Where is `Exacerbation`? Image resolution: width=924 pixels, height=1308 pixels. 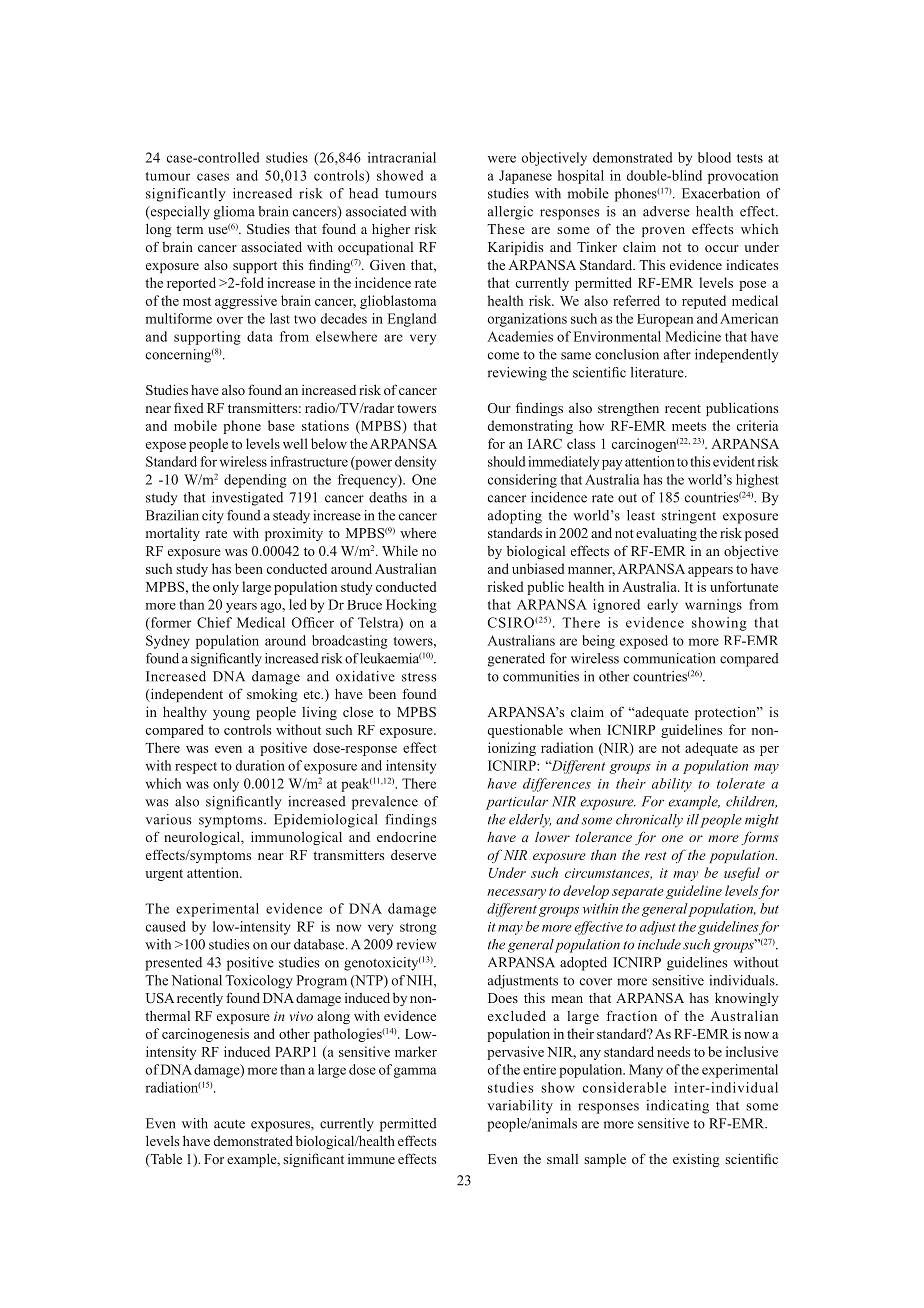 Exacerbation is located at coordinates (721, 193).
